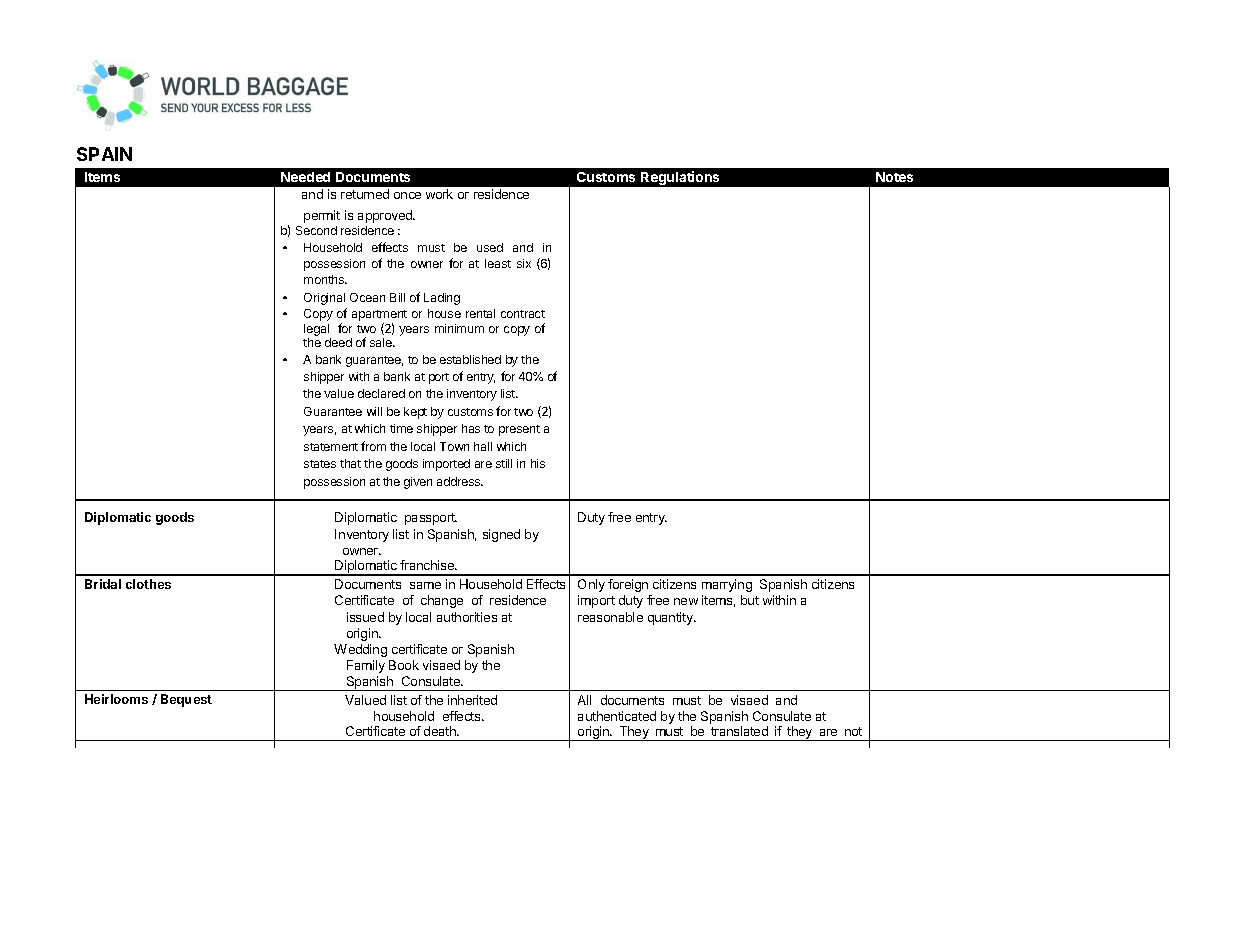 The width and height of the image is (1233, 952). What do you see at coordinates (381, 393) in the image?
I see `declared` at bounding box center [381, 393].
